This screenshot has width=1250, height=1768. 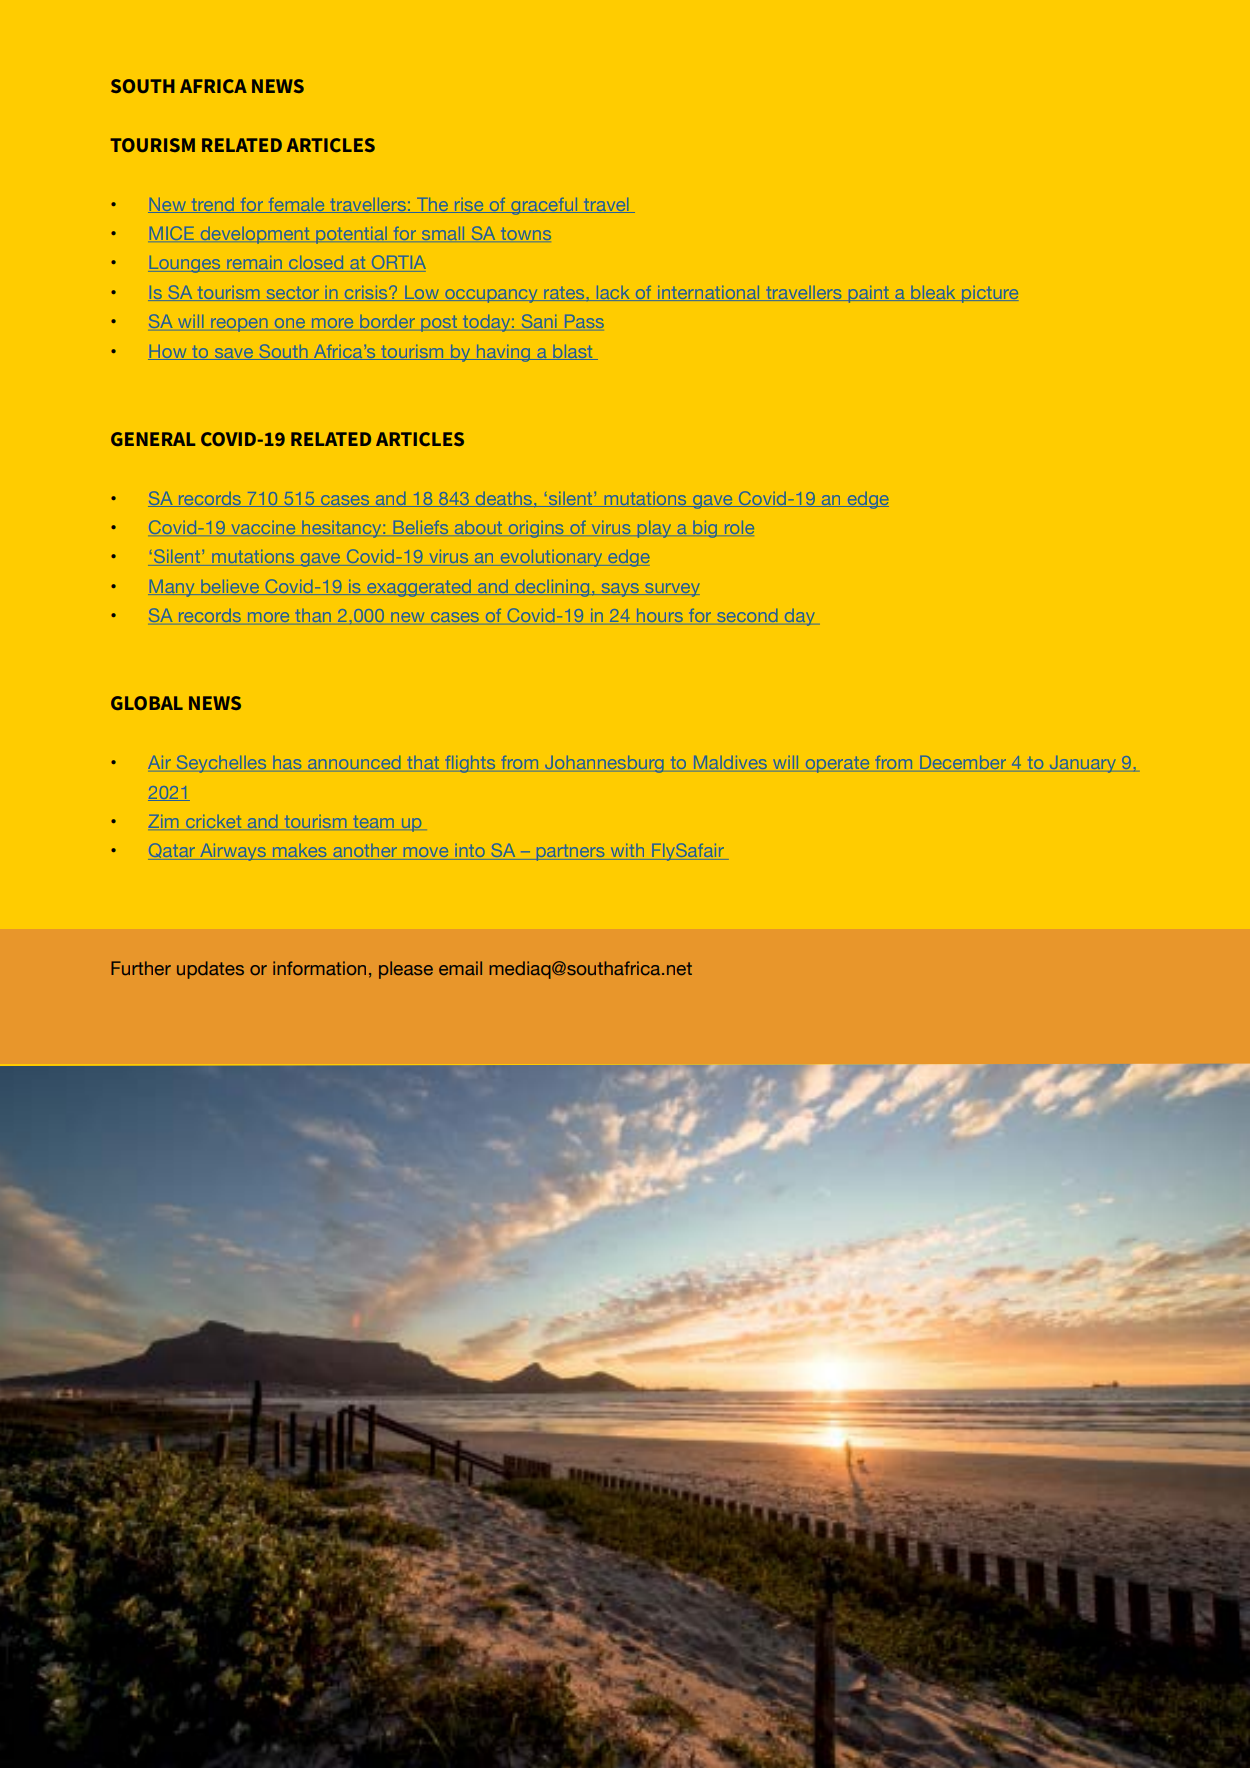 What do you see at coordinates (627, 850) in the screenshot?
I see `with` at bounding box center [627, 850].
